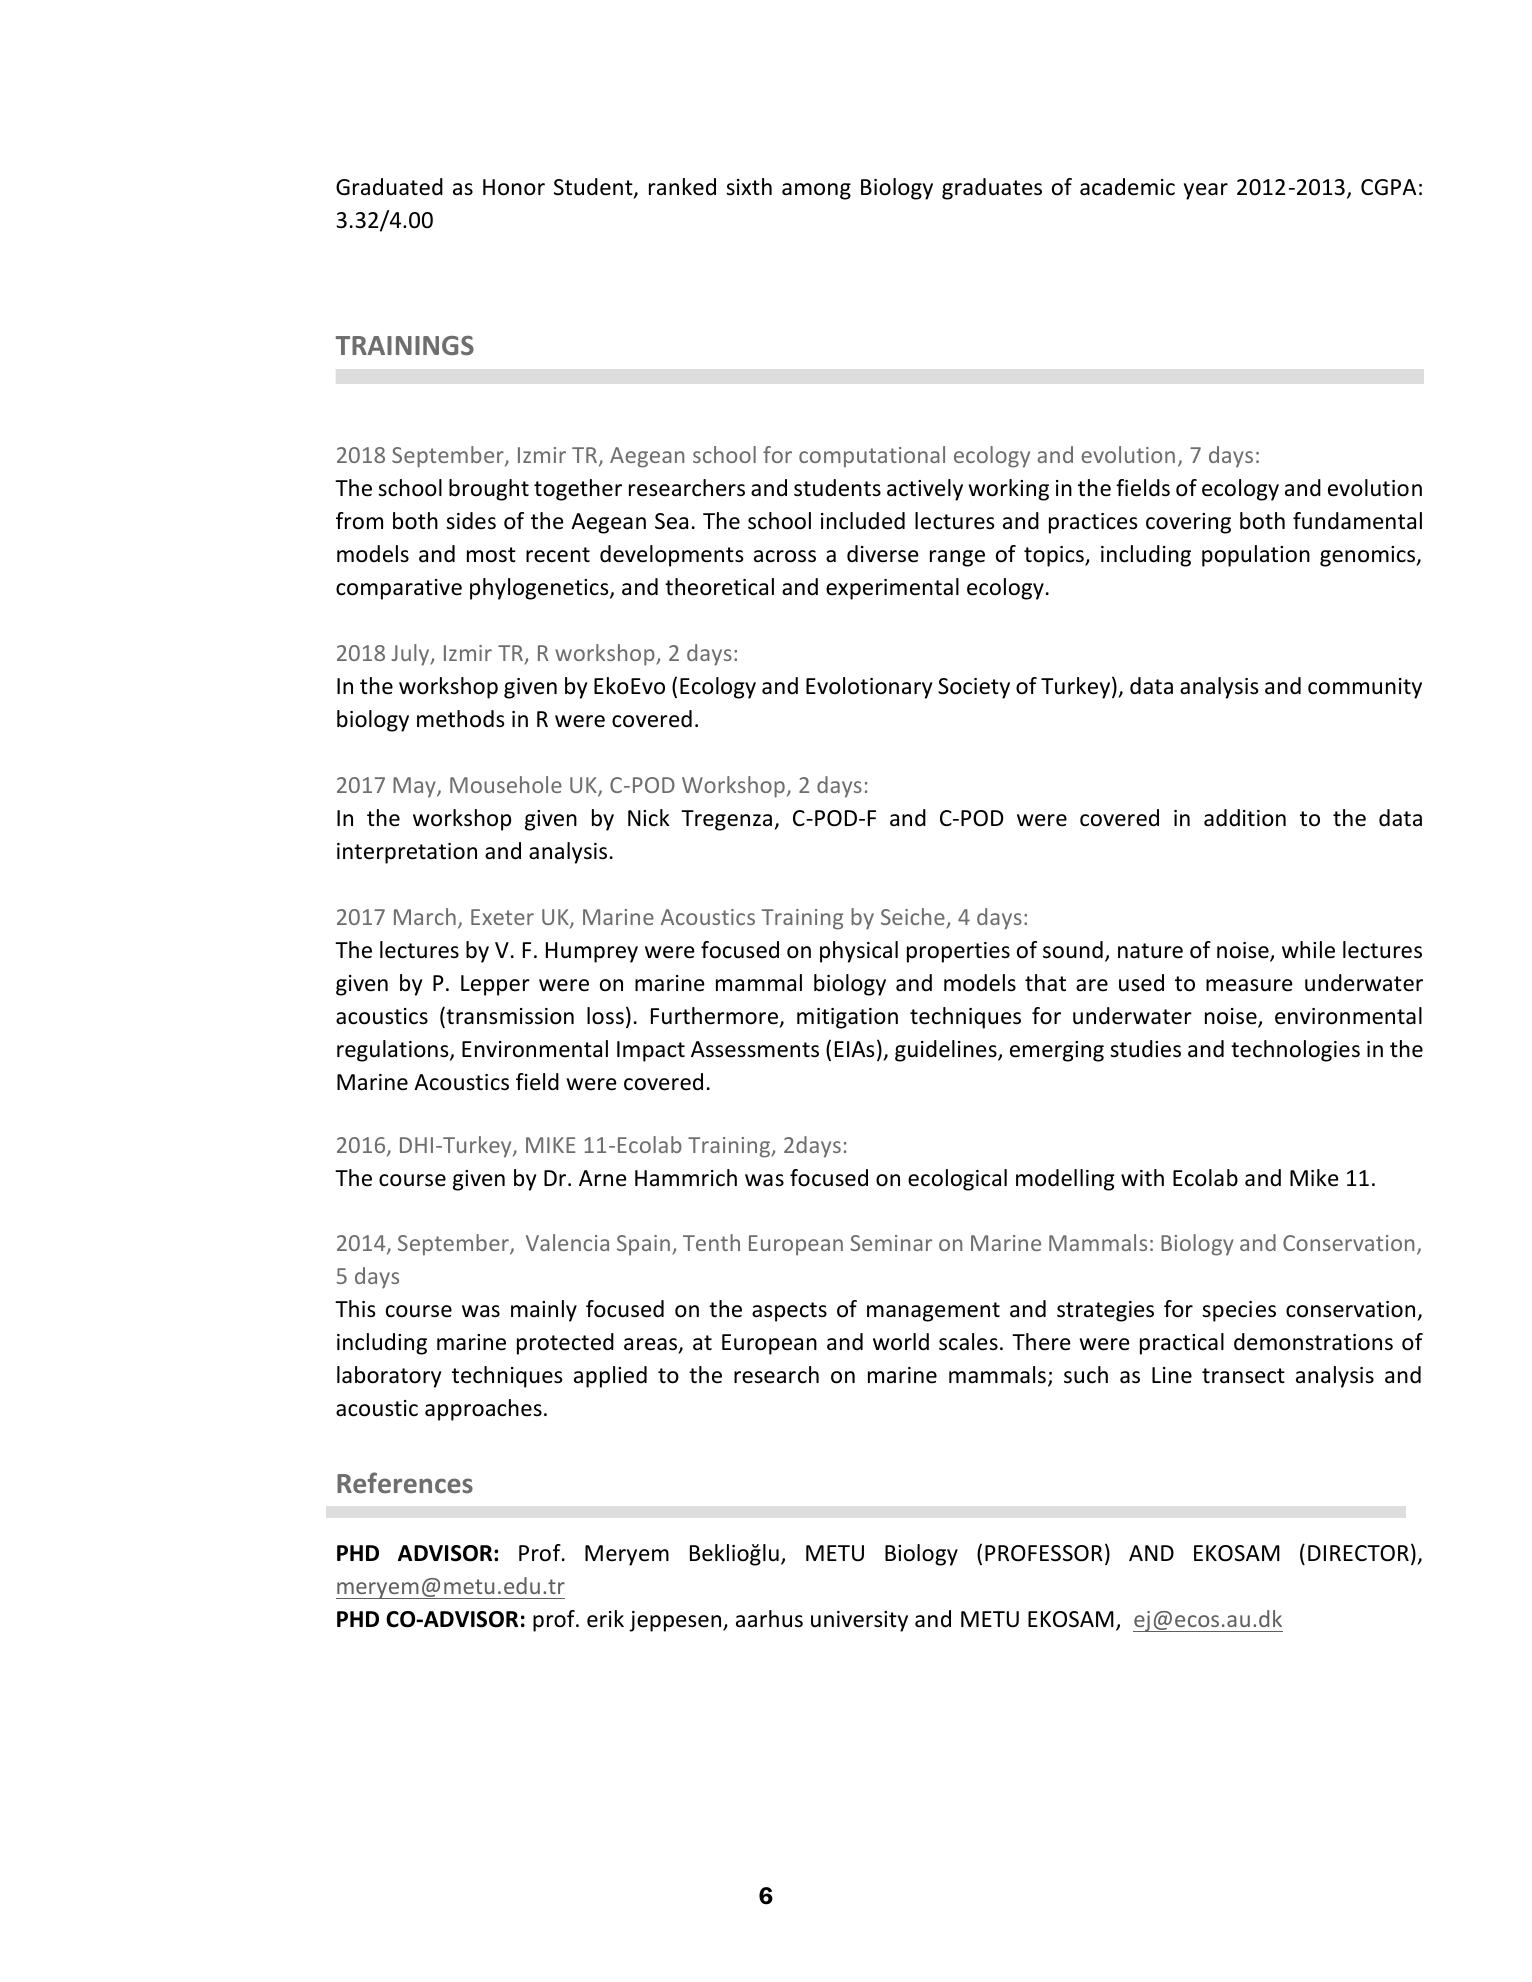 This image has height=1982, width=1532. Describe the element at coordinates (1308, 950) in the image. I see `while` at that location.
